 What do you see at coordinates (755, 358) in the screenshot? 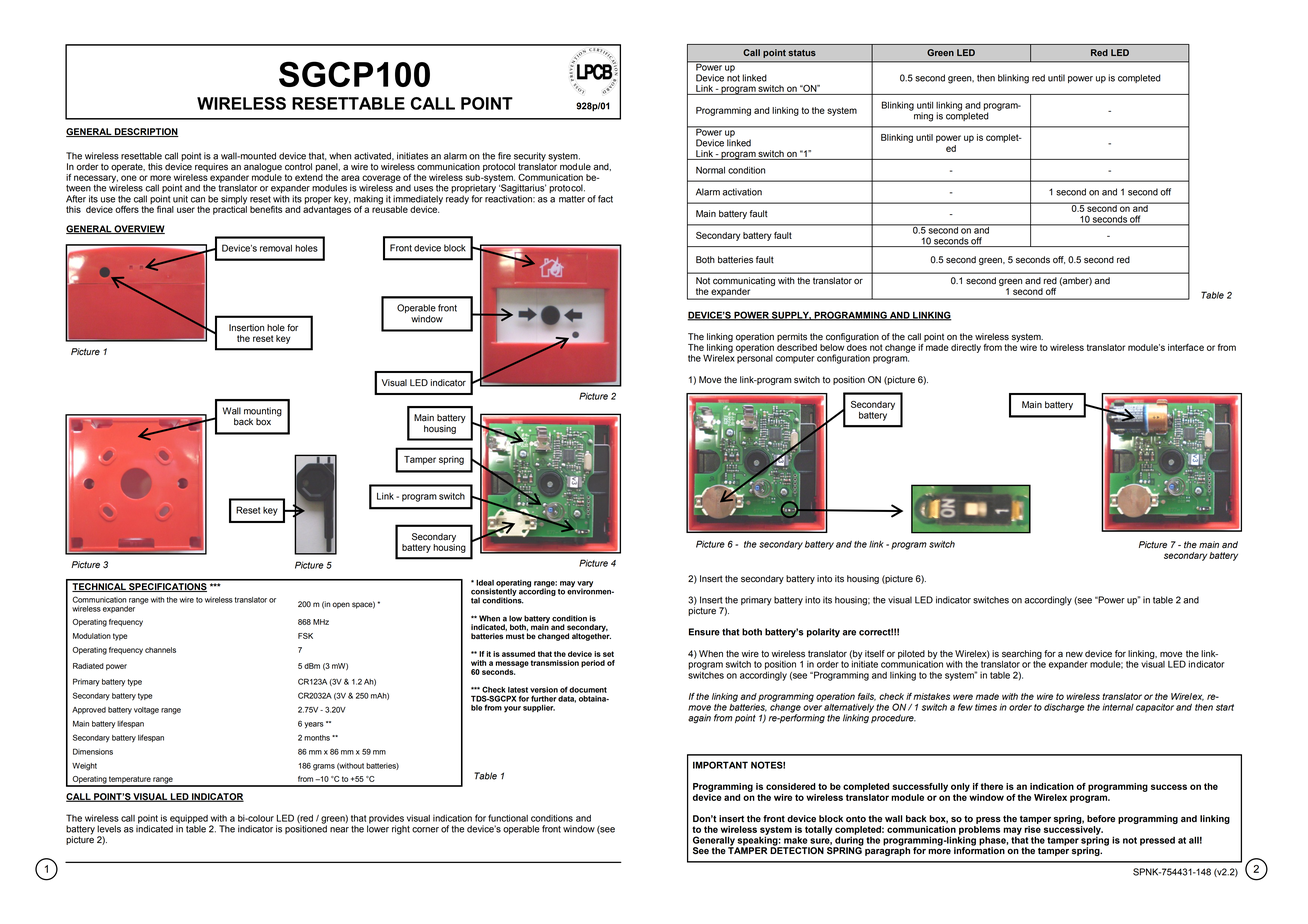
I see `personal` at bounding box center [755, 358].
